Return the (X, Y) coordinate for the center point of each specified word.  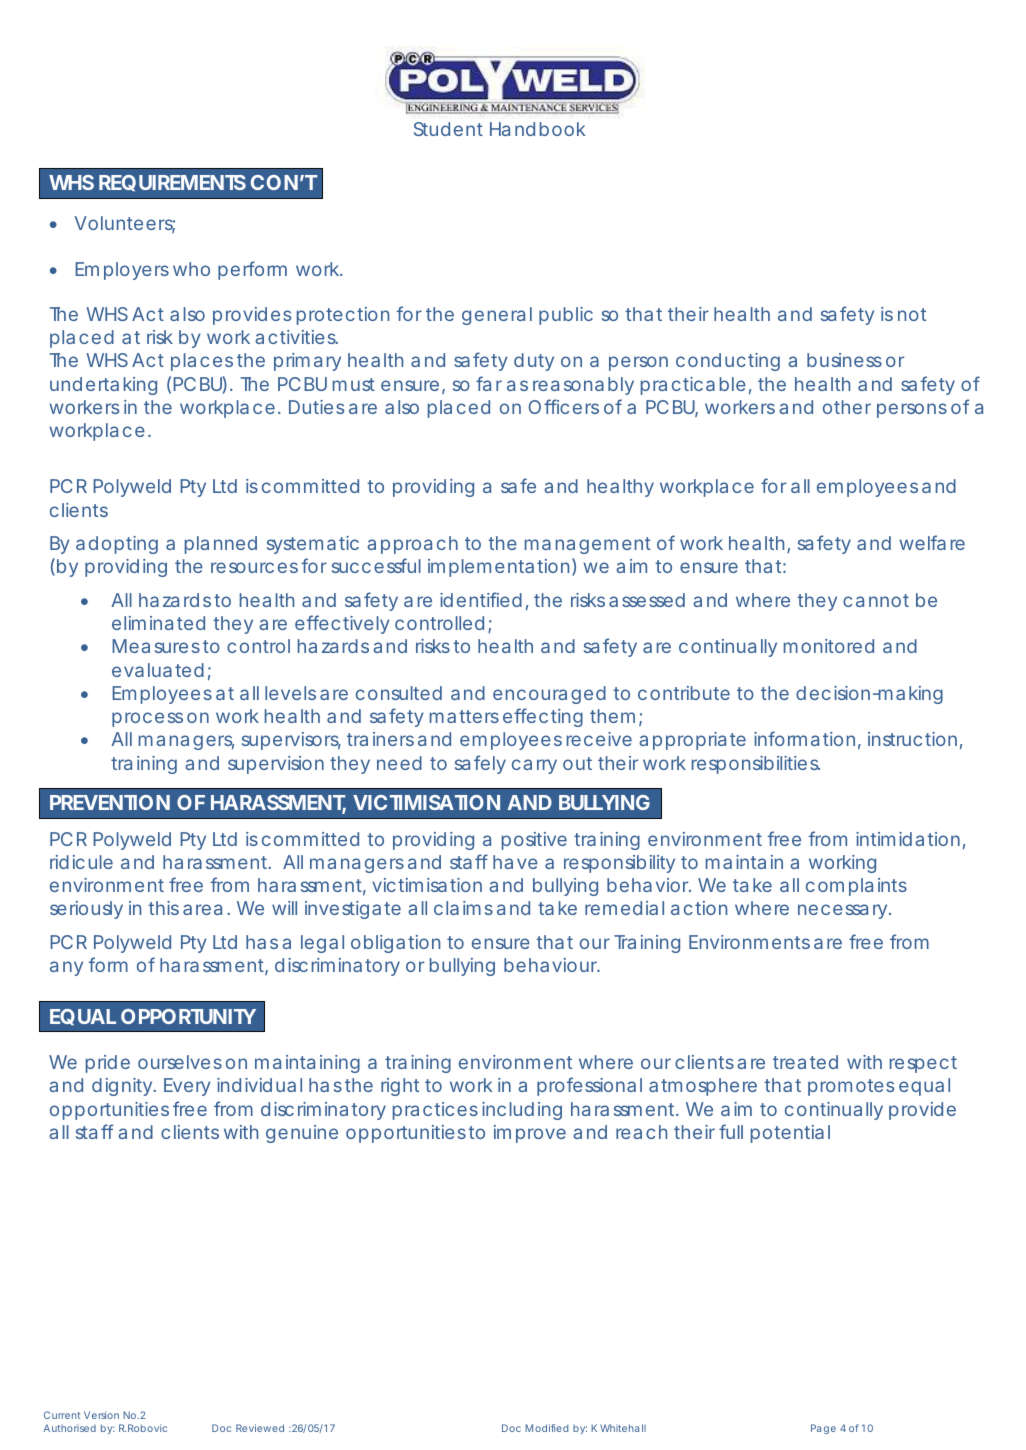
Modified (546, 1428)
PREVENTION (110, 802)
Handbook (537, 129)
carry (534, 766)
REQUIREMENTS (172, 183)
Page (823, 1429)
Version (101, 1415)
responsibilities (756, 765)
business (844, 360)
